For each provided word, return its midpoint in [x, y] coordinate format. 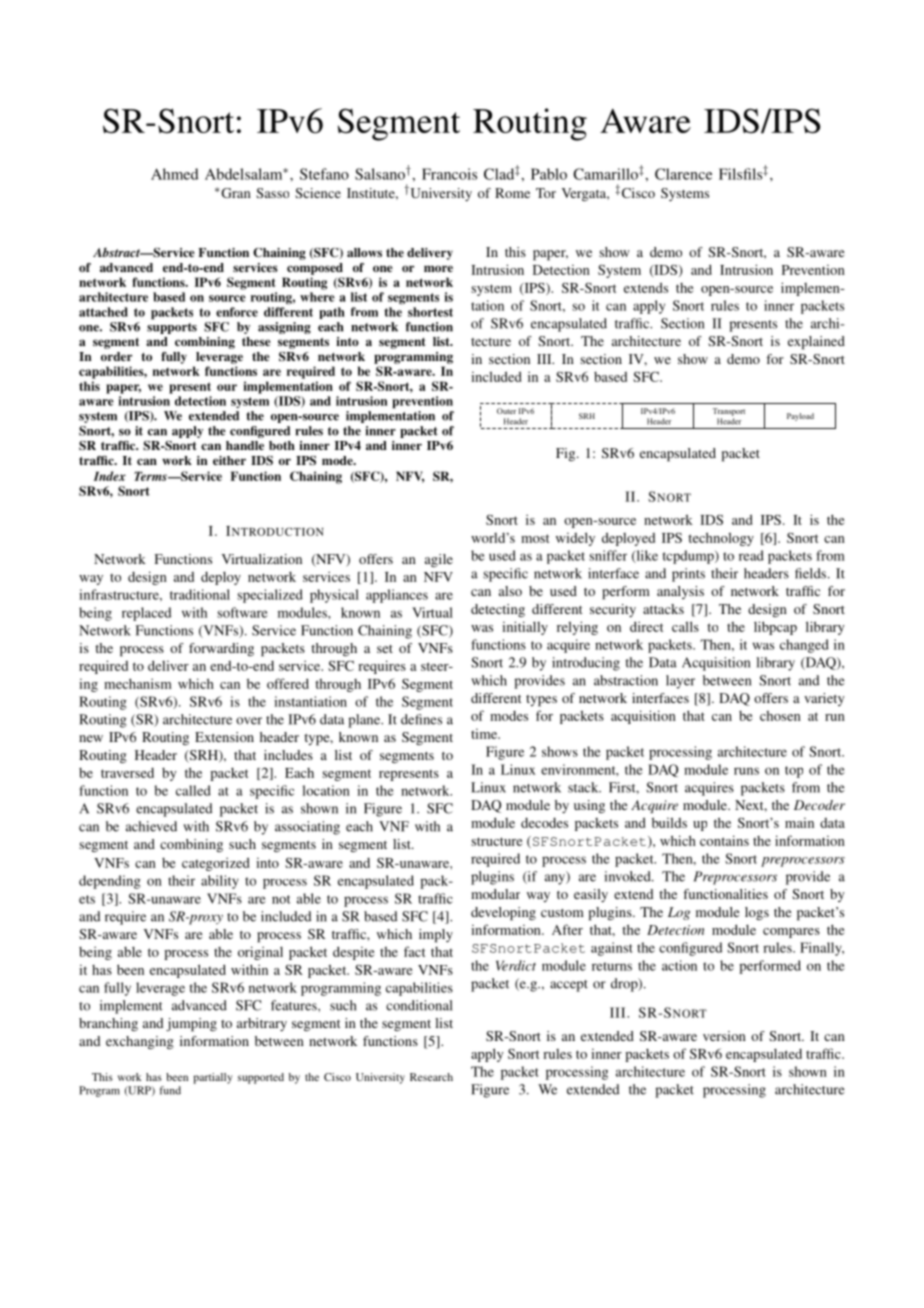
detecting [498, 610]
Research [431, 1077]
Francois [449, 174]
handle [245, 445]
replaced [146, 614]
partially [212, 1078]
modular [495, 894]
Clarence [683, 174]
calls [685, 626]
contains [724, 840]
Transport [729, 412]
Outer [506, 411]
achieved [151, 826]
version [724, 1036]
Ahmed [174, 174]
